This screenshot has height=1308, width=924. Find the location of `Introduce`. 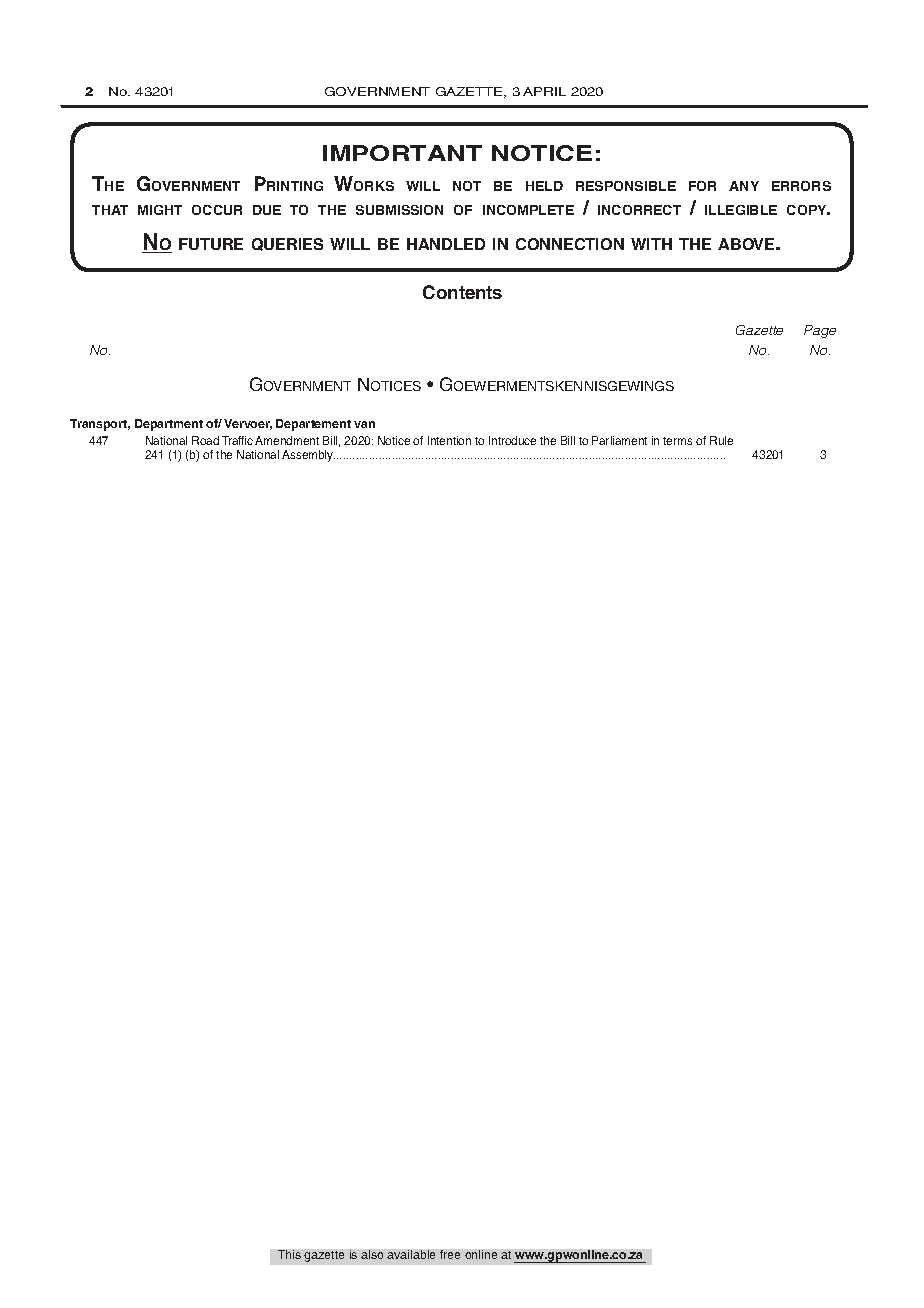

Introduce is located at coordinates (512, 440).
